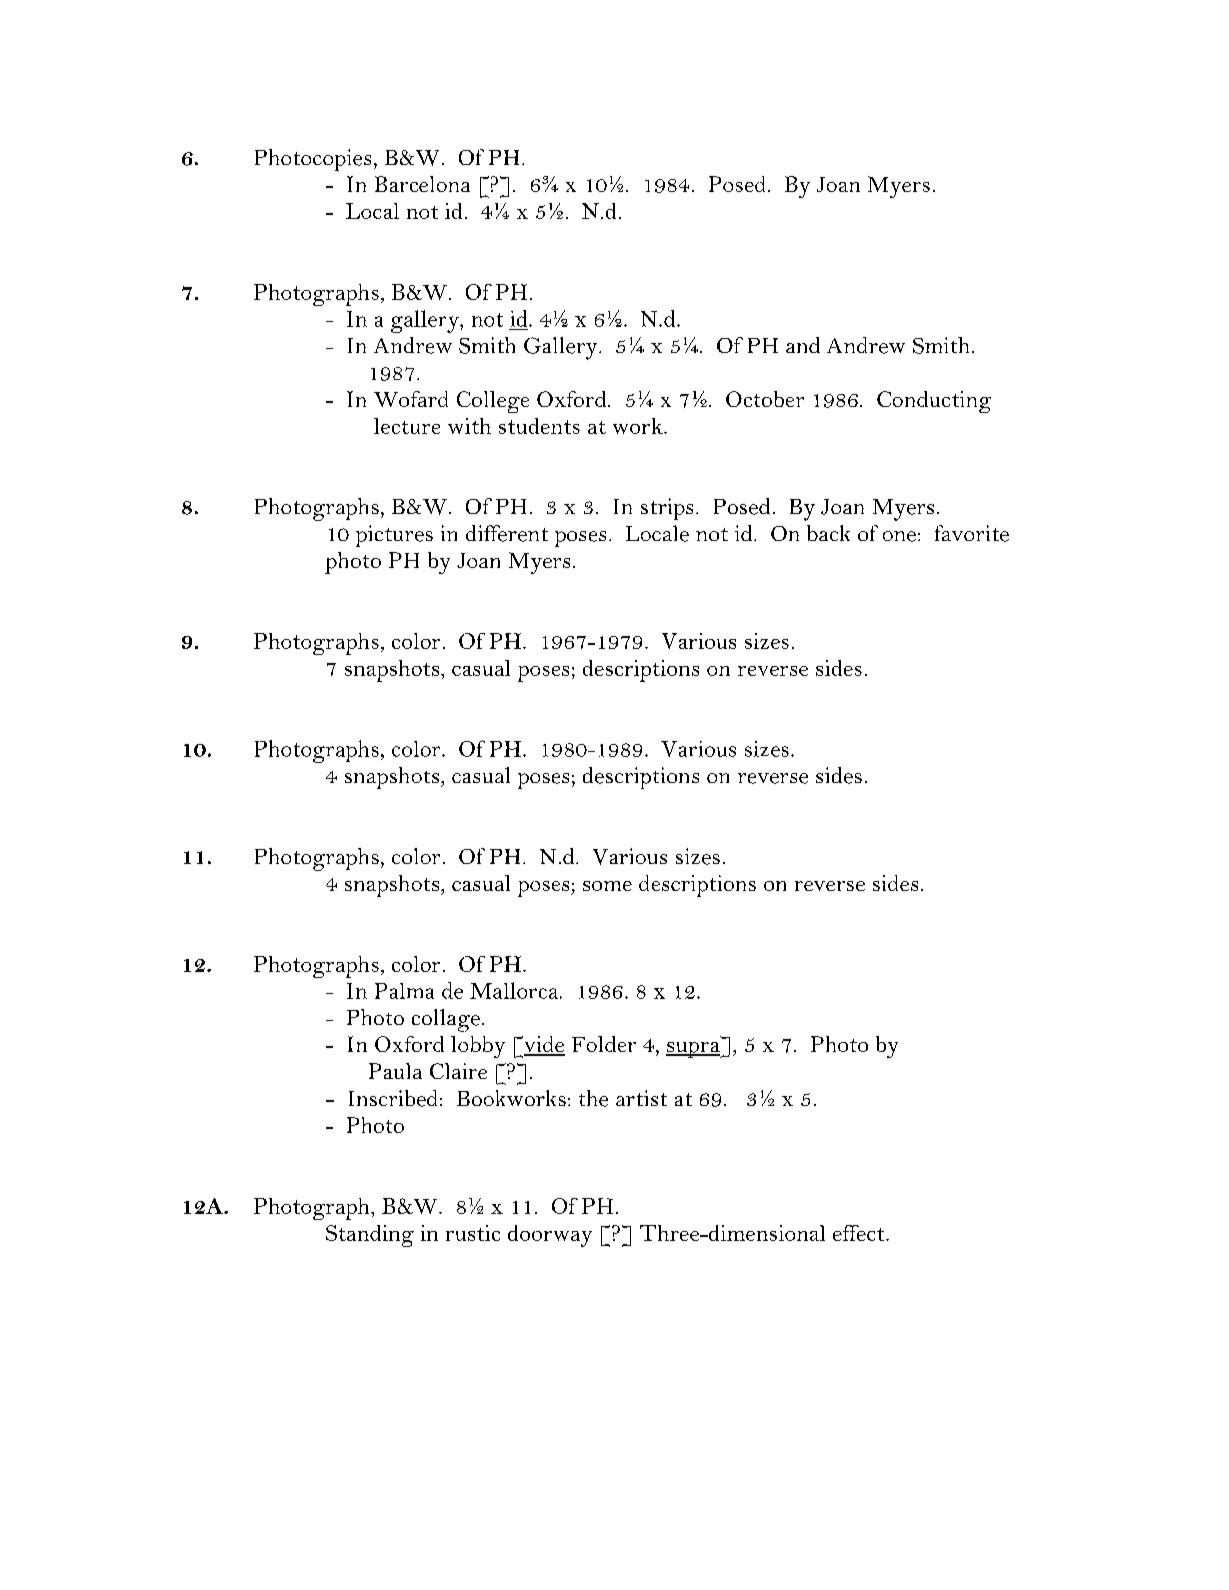 This image has width=1229, height=1590. I want to click on rustic, so click(473, 1233).
